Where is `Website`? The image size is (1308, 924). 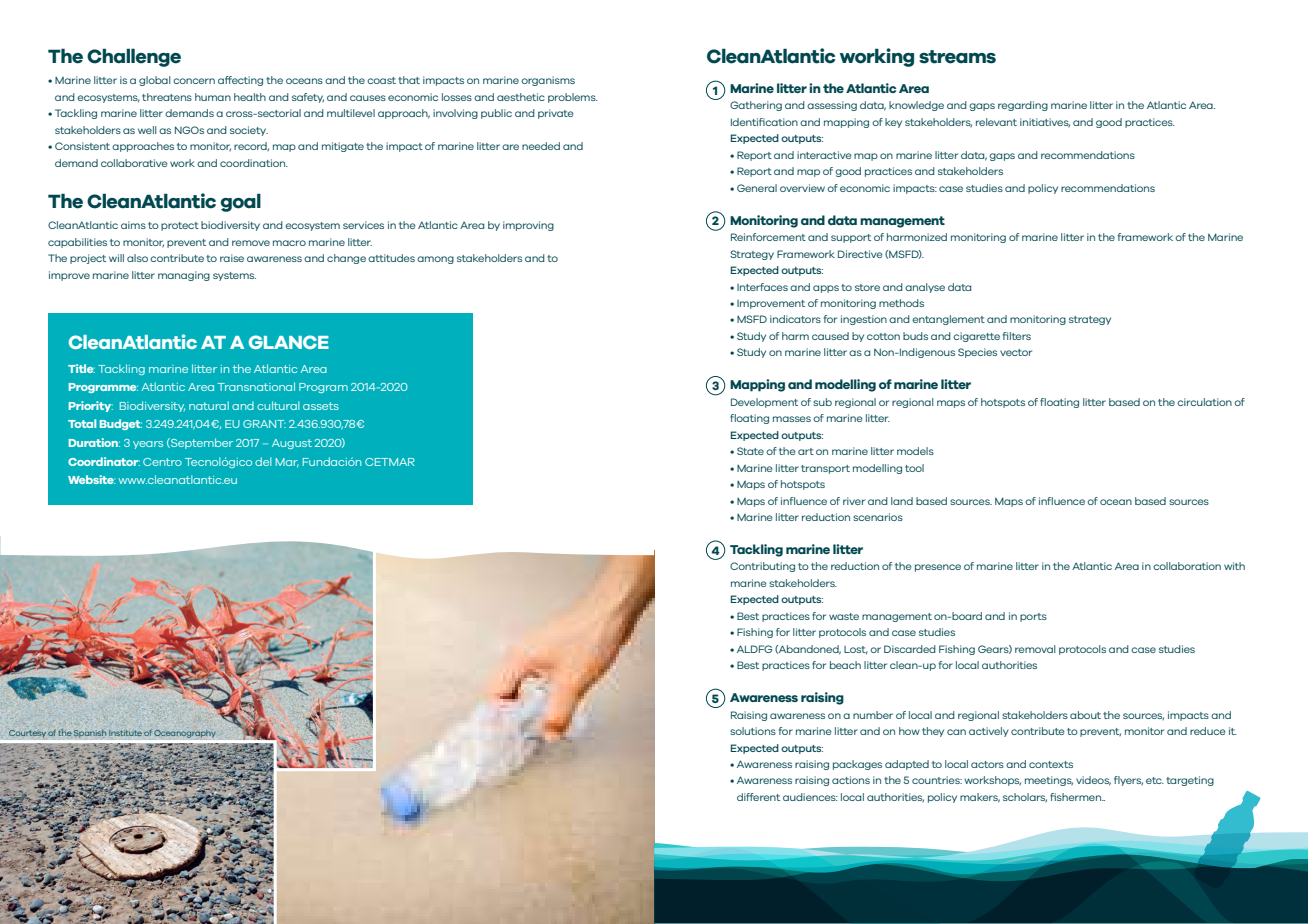
Website is located at coordinates (92, 479).
